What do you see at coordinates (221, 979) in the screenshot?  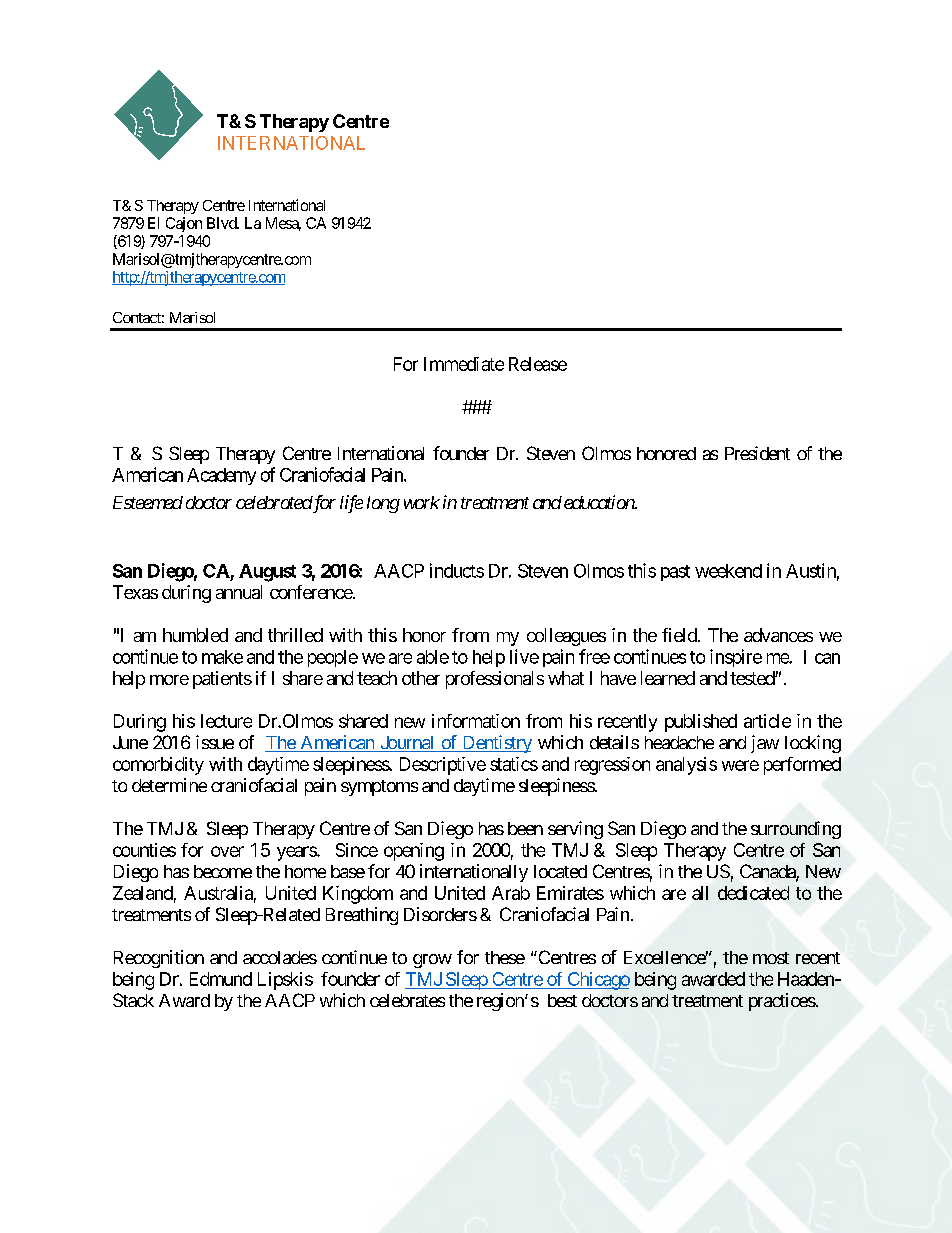 I see `Edmund` at bounding box center [221, 979].
